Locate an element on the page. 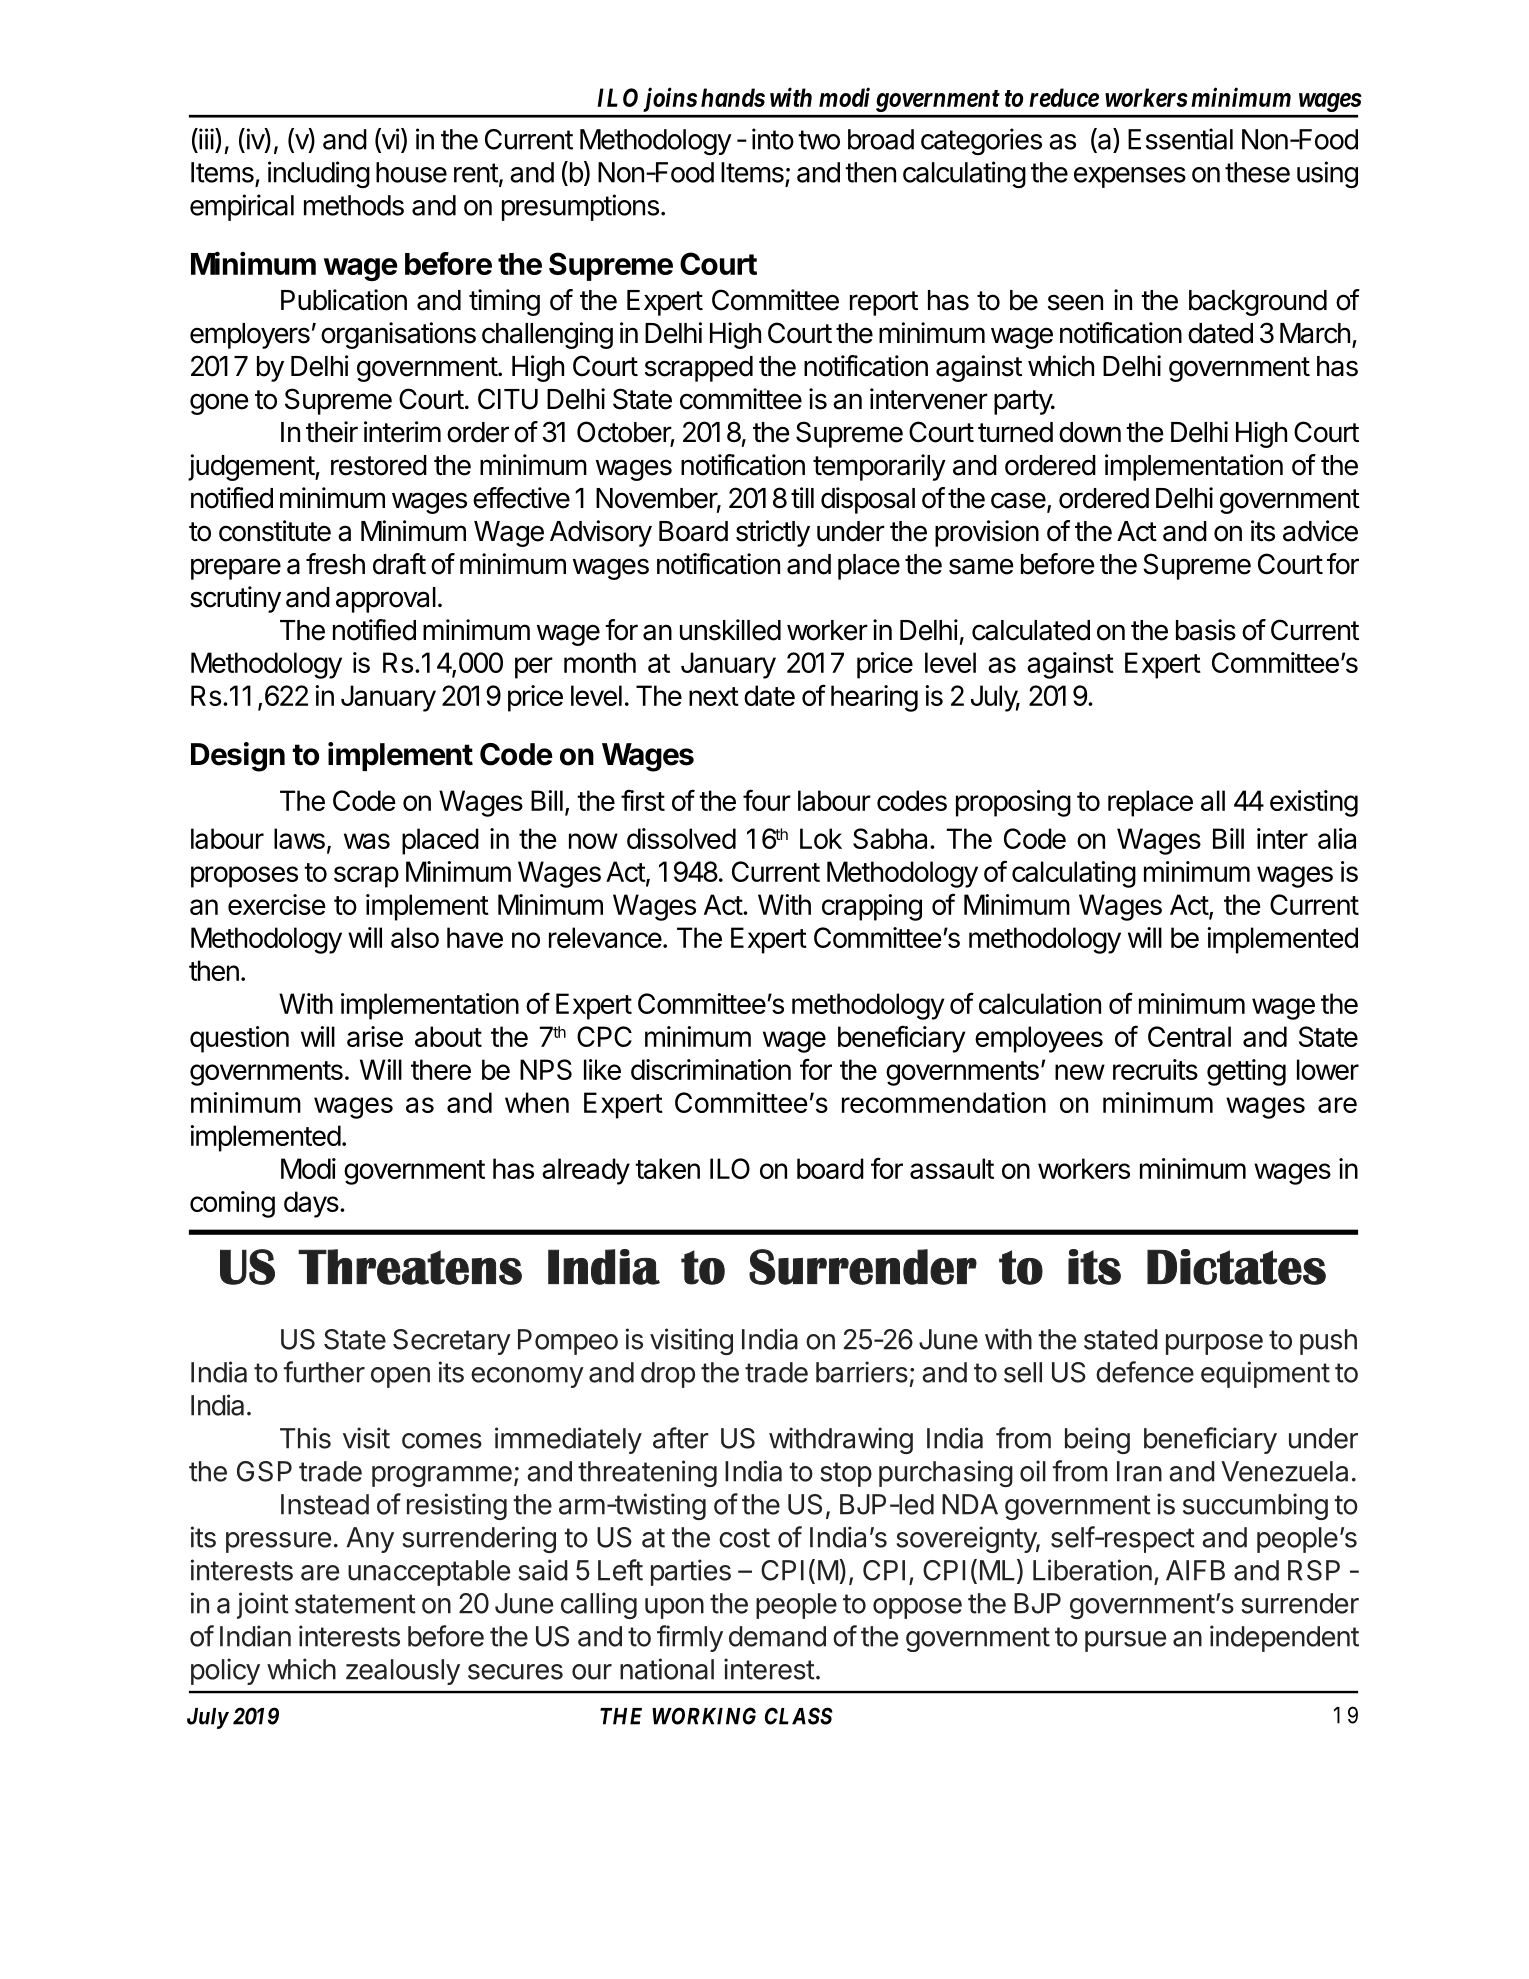 Image resolution: width=1529 pixels, height=1979 pixels. fresh is located at coordinates (335, 564).
